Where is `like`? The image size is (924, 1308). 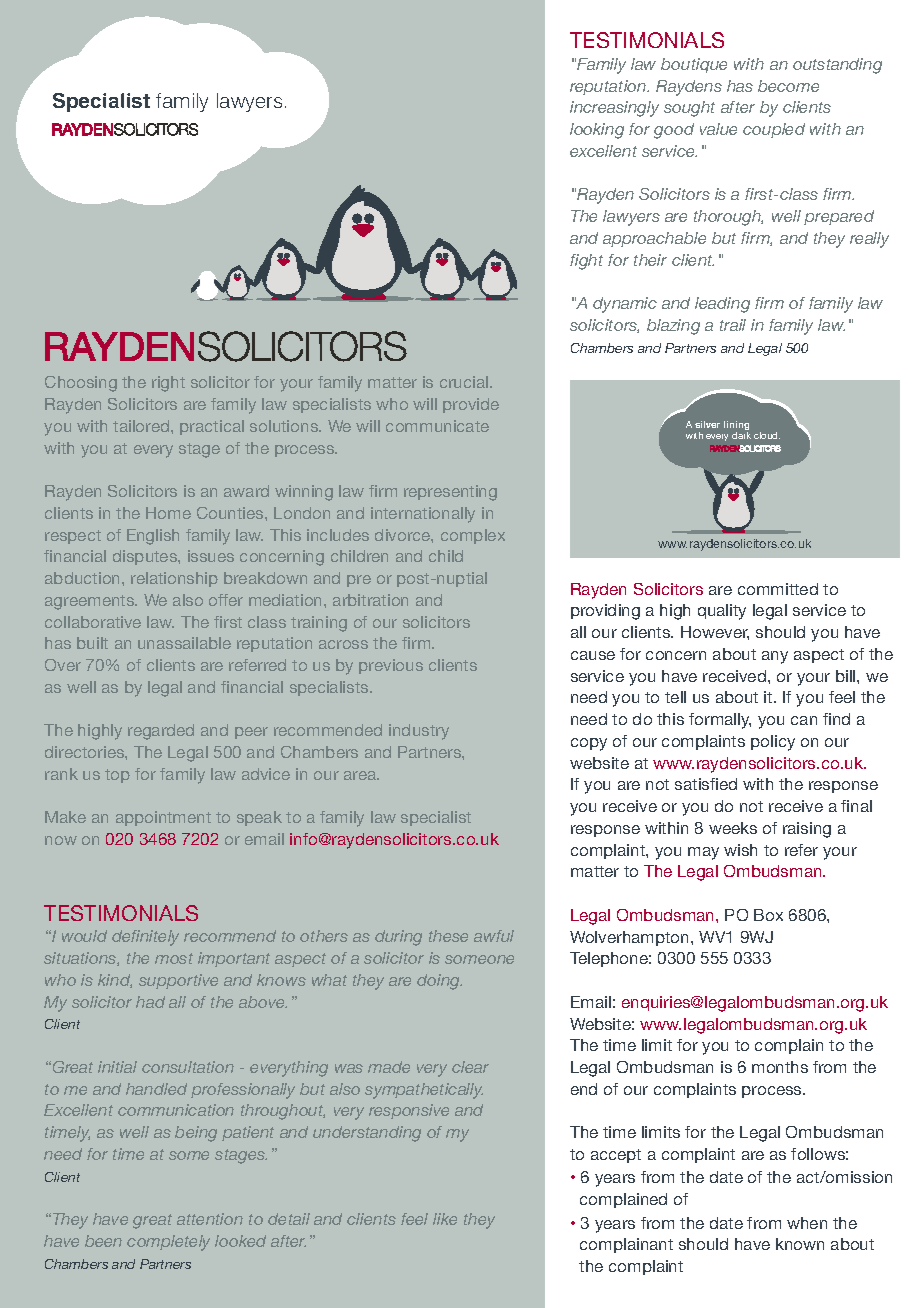 like is located at coordinates (445, 1219).
